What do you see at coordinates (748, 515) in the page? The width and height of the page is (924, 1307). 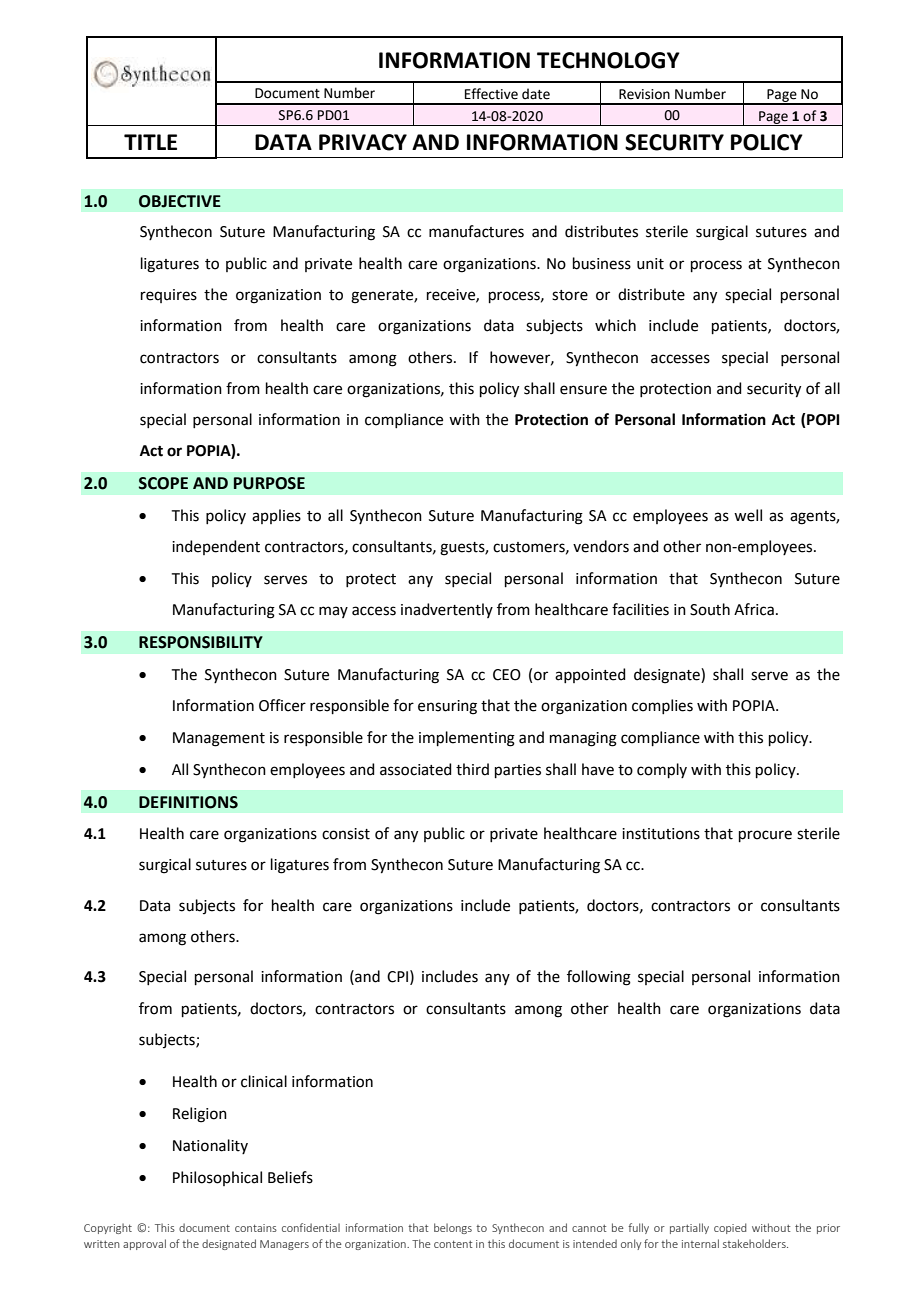 I see `well` at bounding box center [748, 515].
